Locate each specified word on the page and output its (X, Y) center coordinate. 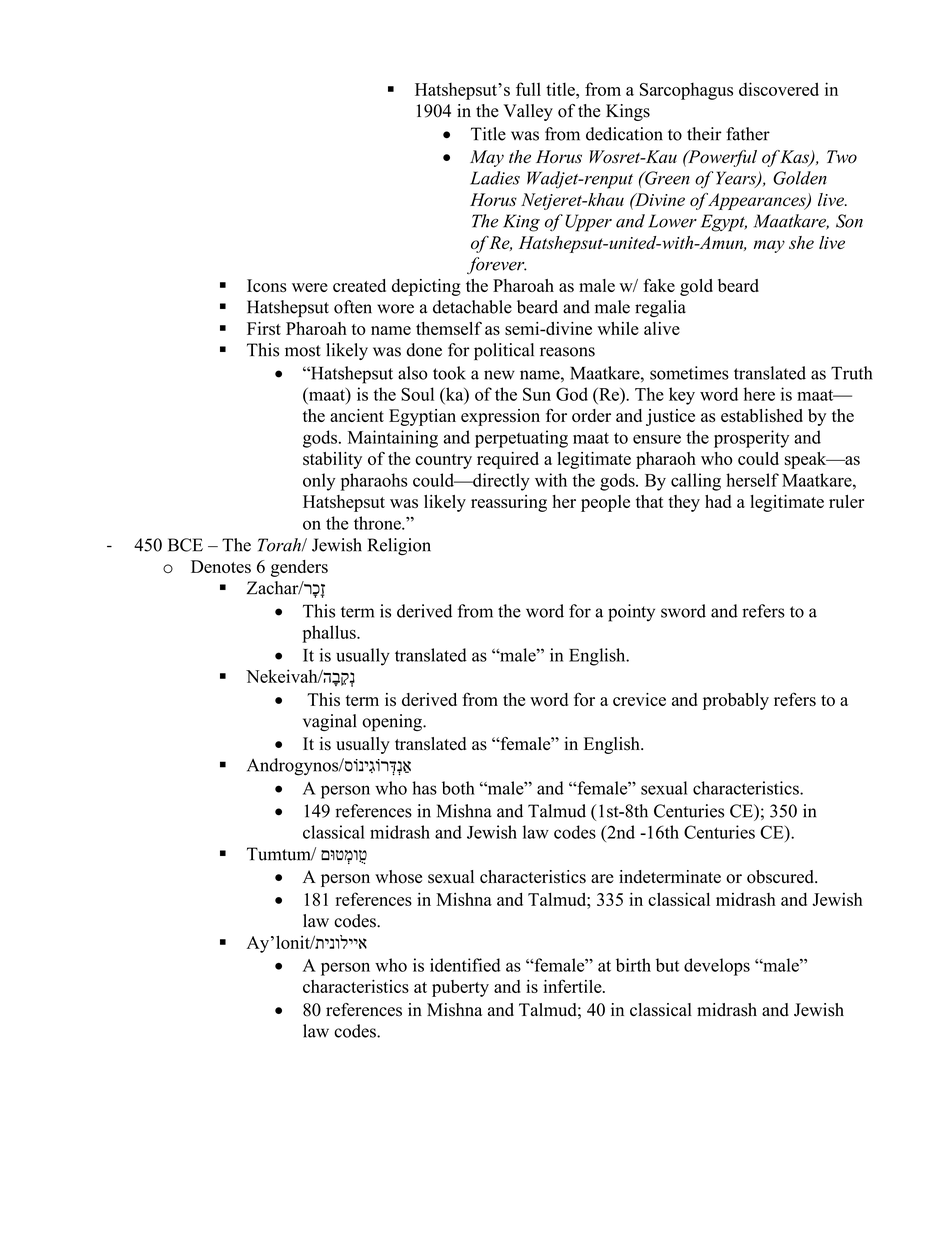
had (718, 501)
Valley (528, 112)
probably (736, 701)
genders (299, 568)
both (458, 788)
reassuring (509, 503)
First (264, 328)
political (504, 351)
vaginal (330, 722)
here (759, 394)
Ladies (495, 178)
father (748, 134)
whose (398, 877)
